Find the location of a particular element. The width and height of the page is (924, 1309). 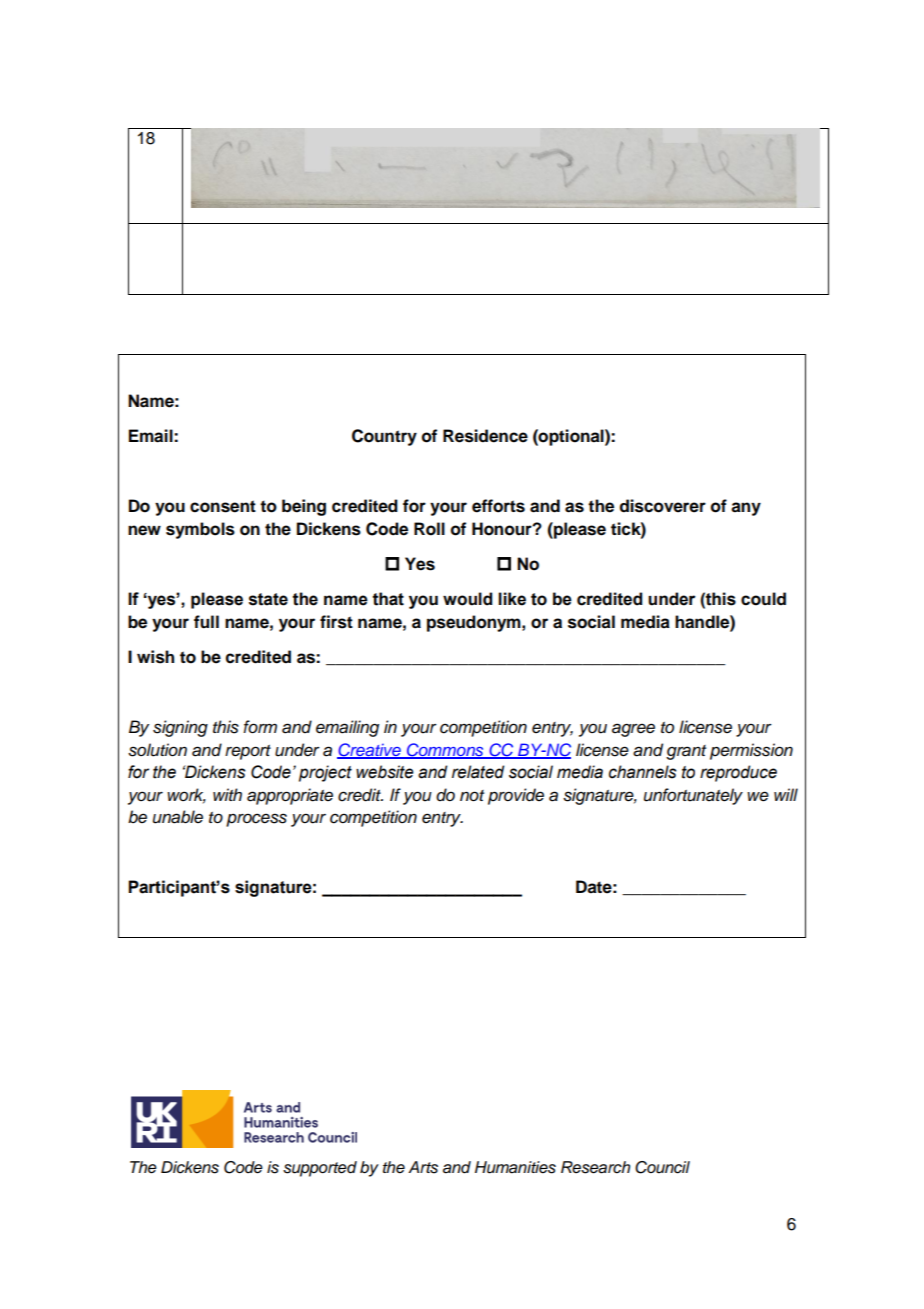

discoverer is located at coordinates (663, 506).
